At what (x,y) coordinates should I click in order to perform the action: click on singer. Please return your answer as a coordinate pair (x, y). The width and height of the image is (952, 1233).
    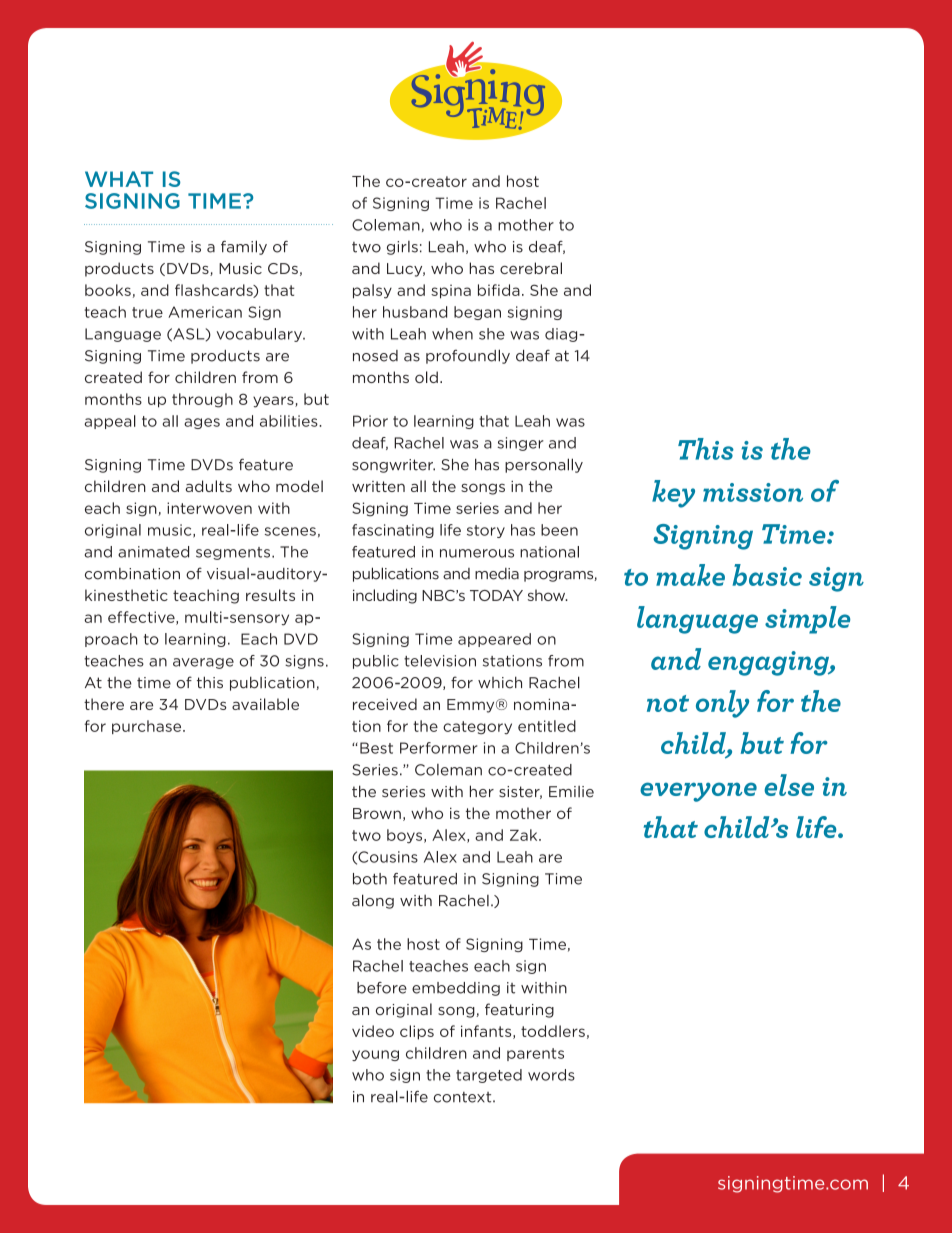
    Looking at the image, I should click on (521, 444).
